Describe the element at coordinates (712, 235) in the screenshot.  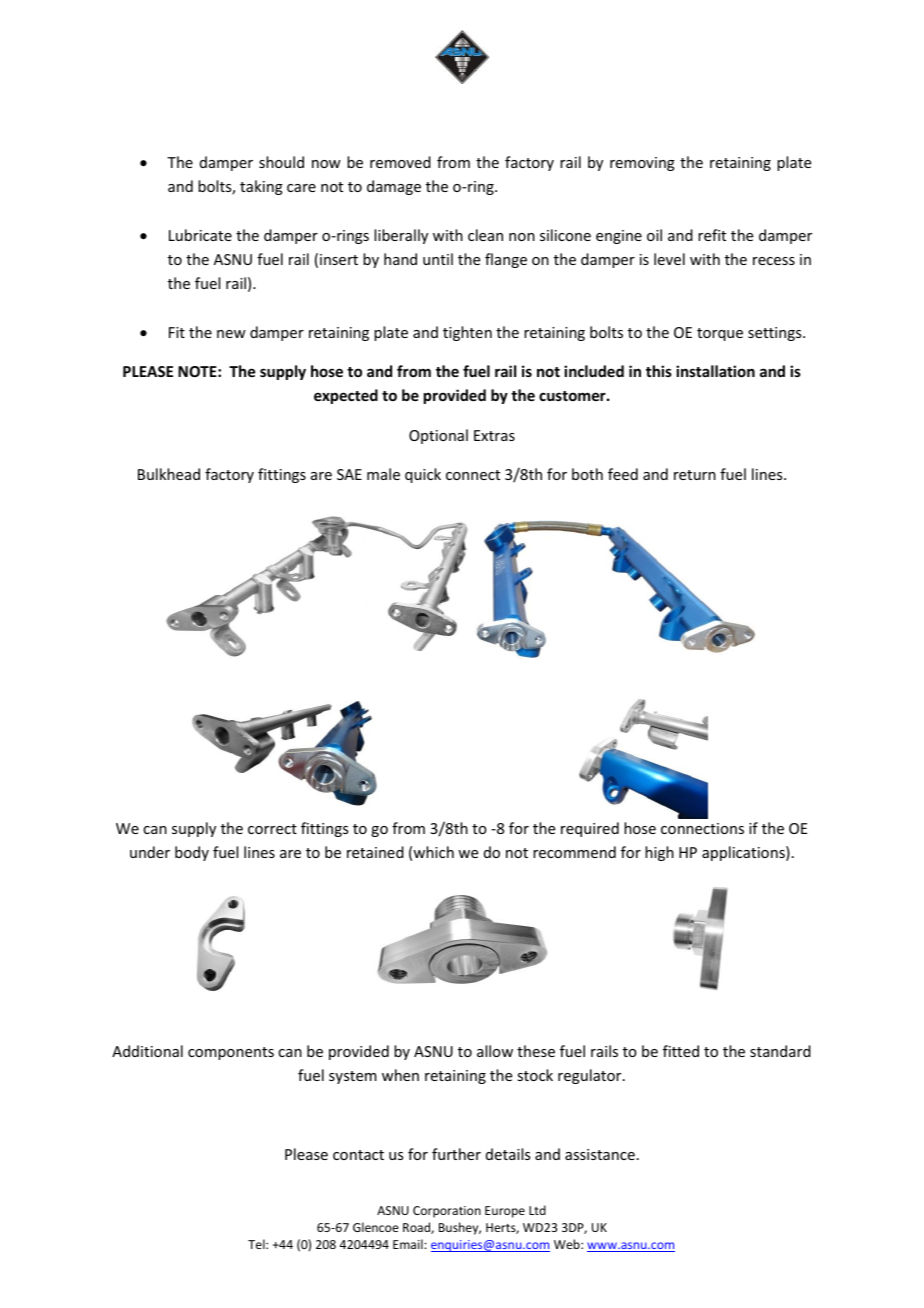
I see `refit` at that location.
